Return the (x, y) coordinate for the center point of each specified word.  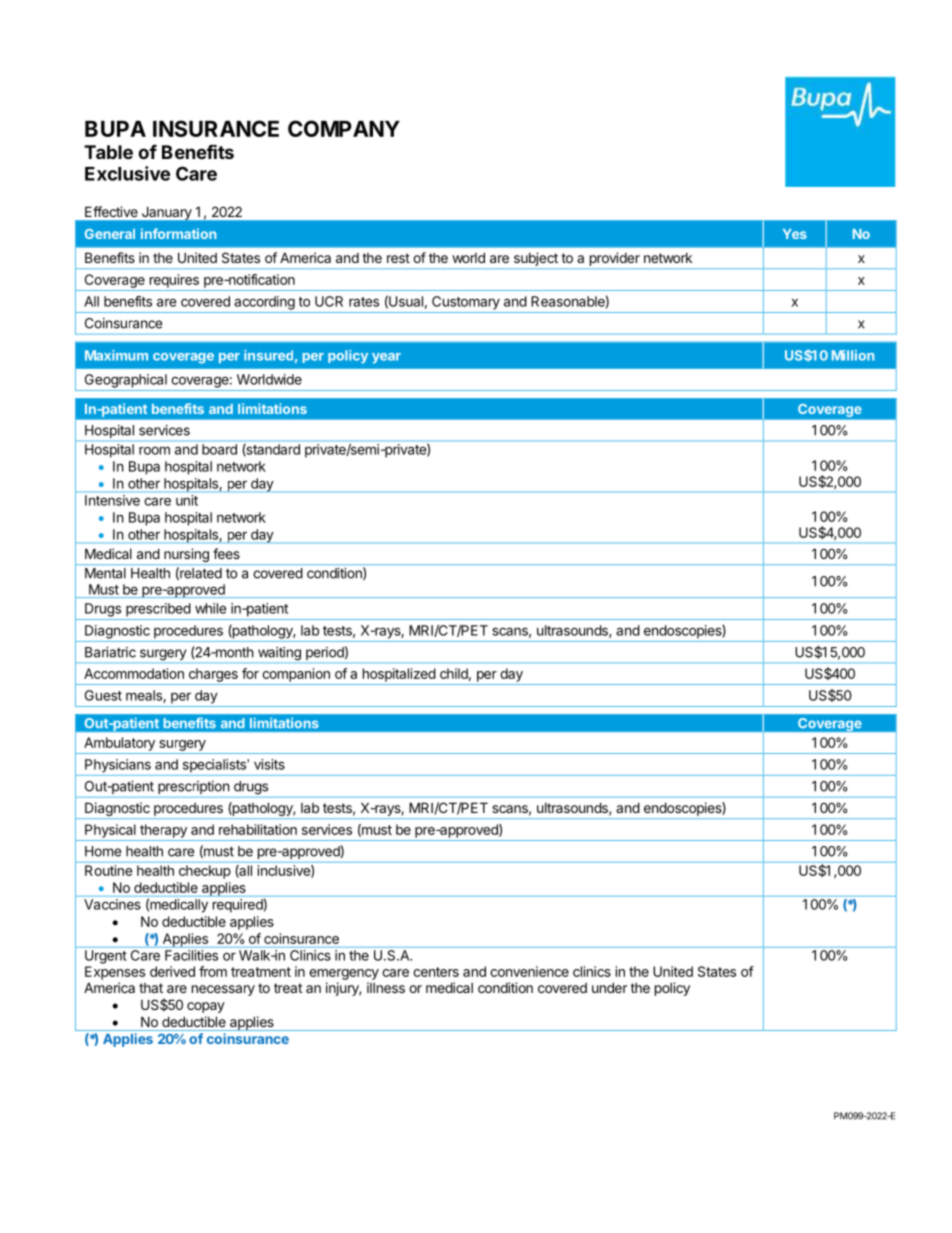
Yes (795, 234)
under (609, 987)
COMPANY (344, 128)
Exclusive (127, 173)
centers (436, 972)
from (213, 971)
